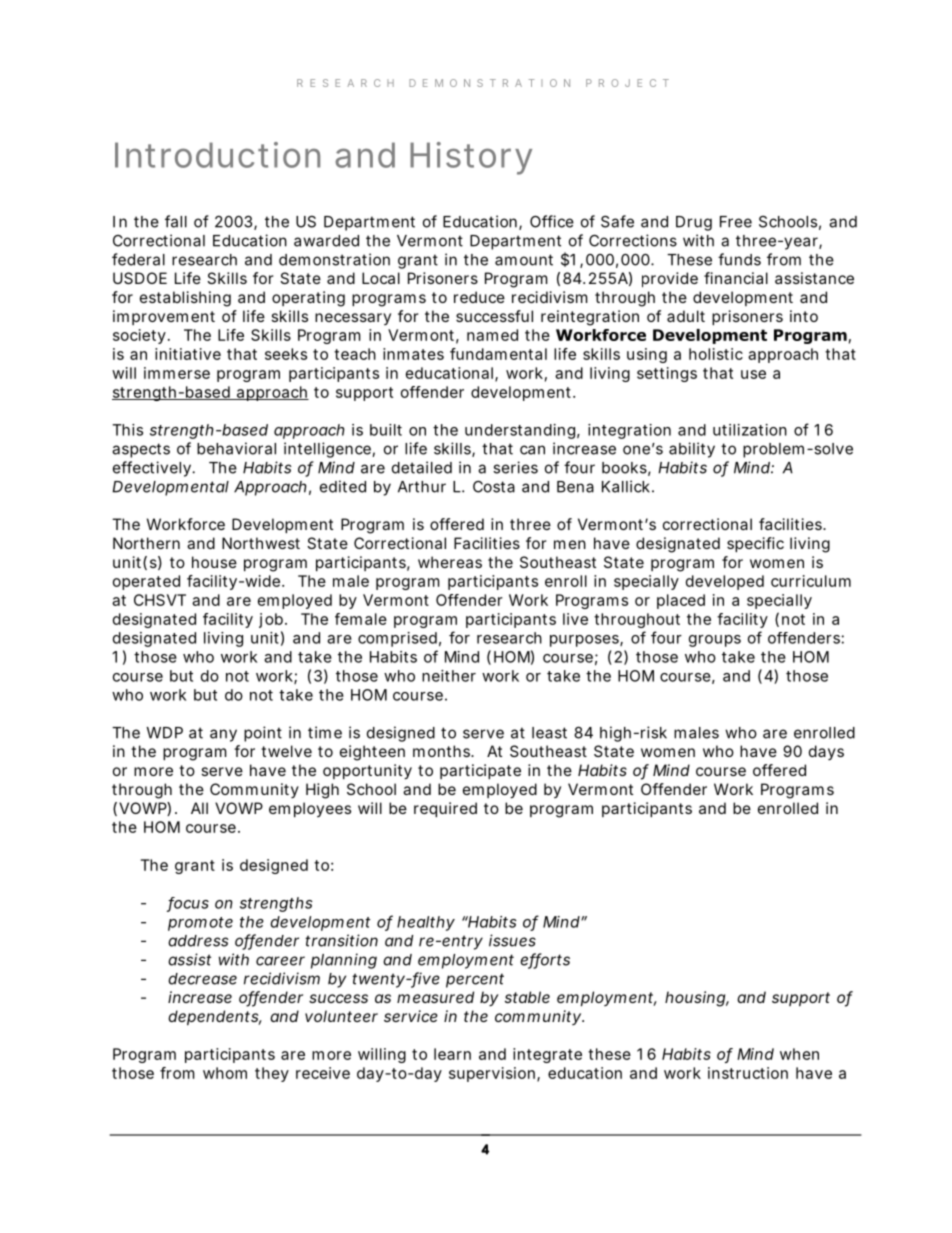 The height and width of the image is (1233, 952). I want to click on Free, so click(736, 222).
